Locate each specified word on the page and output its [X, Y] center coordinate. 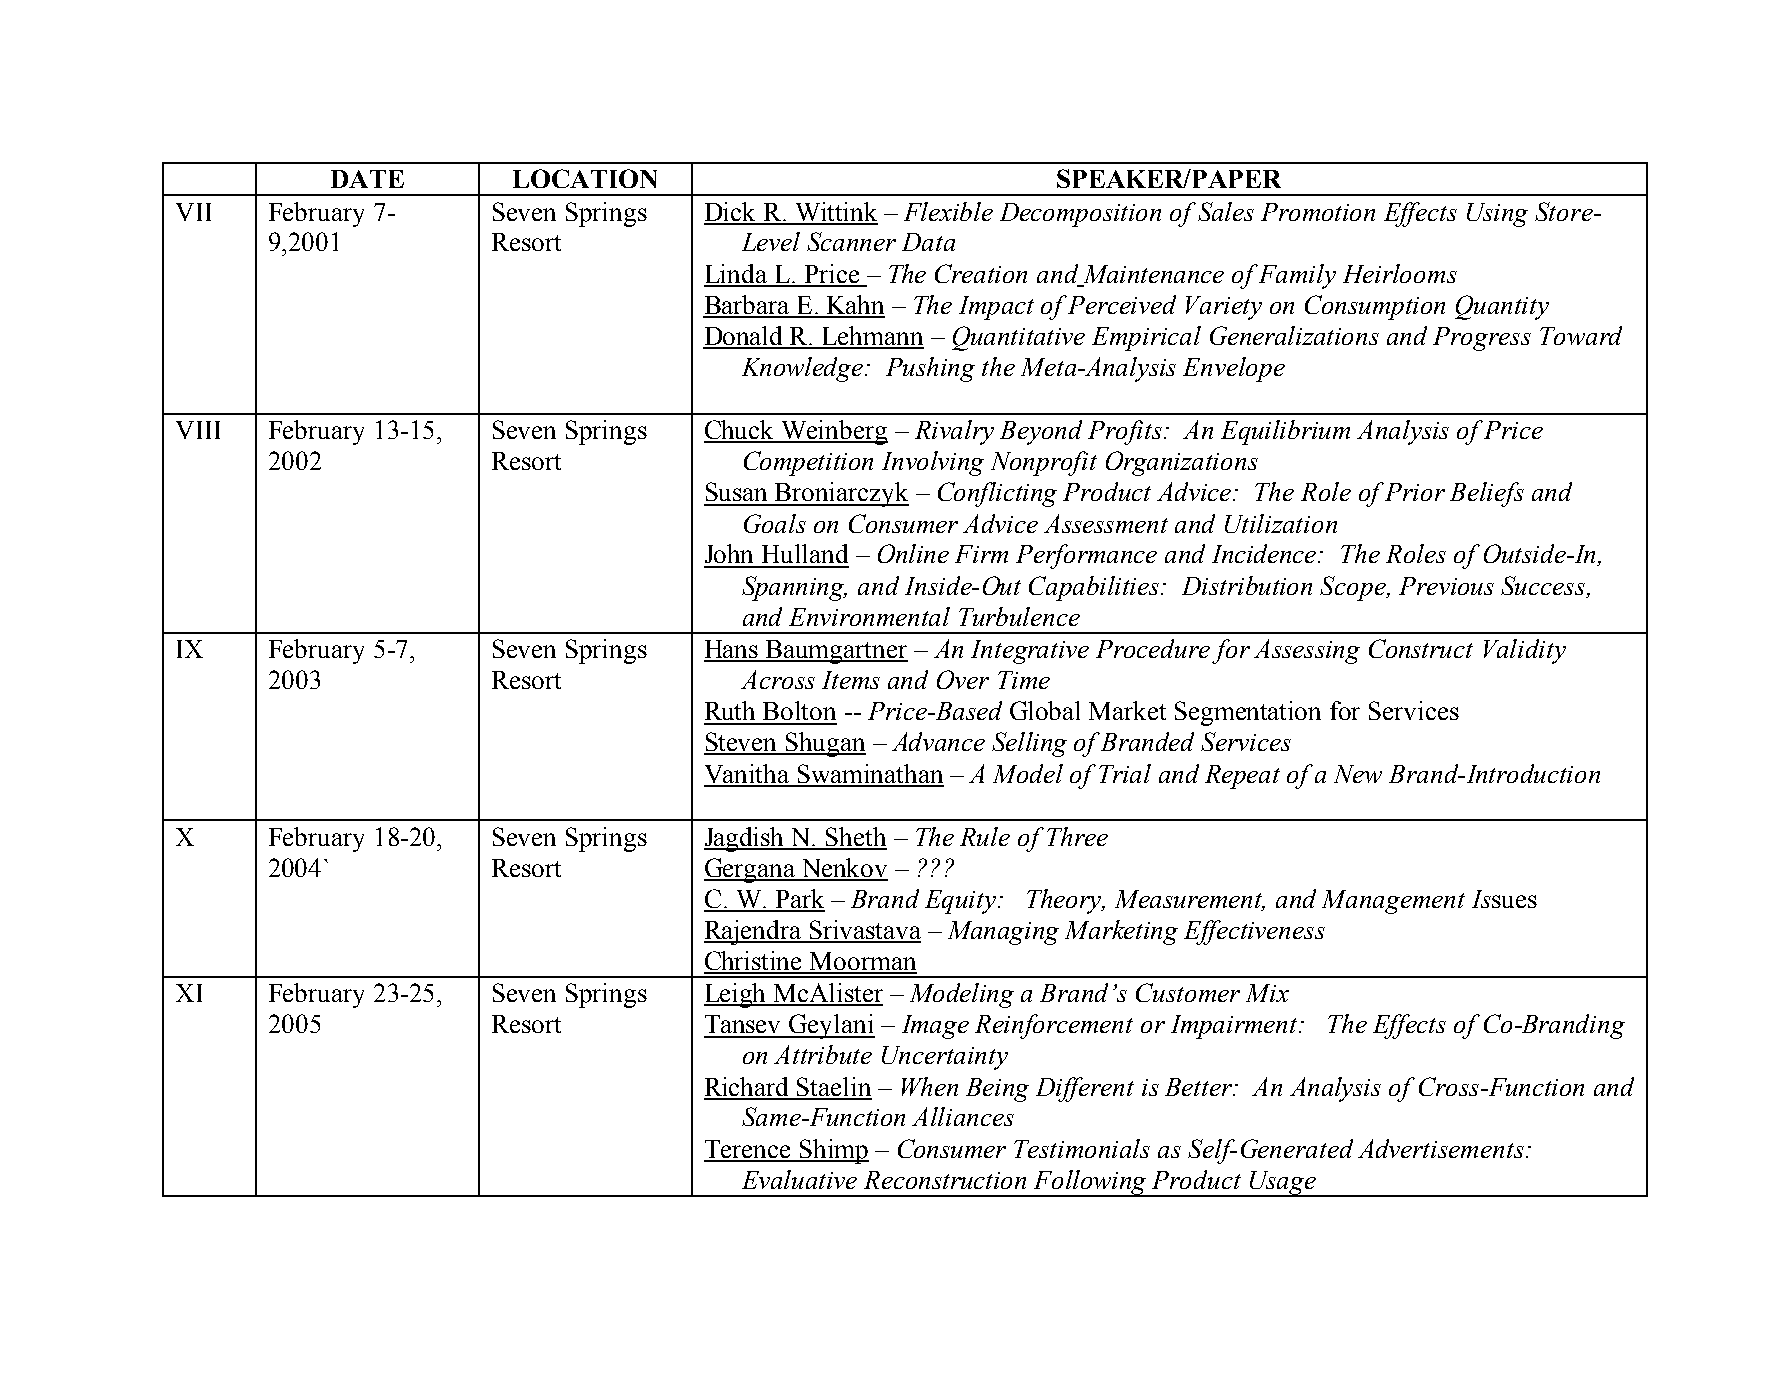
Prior [1415, 492]
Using [1497, 215]
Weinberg [833, 432]
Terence [748, 1150]
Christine [754, 962]
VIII [198, 430]
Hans [732, 650]
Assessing [1307, 651]
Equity [962, 902]
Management [1393, 902]
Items [851, 680]
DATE [367, 179]
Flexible [948, 211]
